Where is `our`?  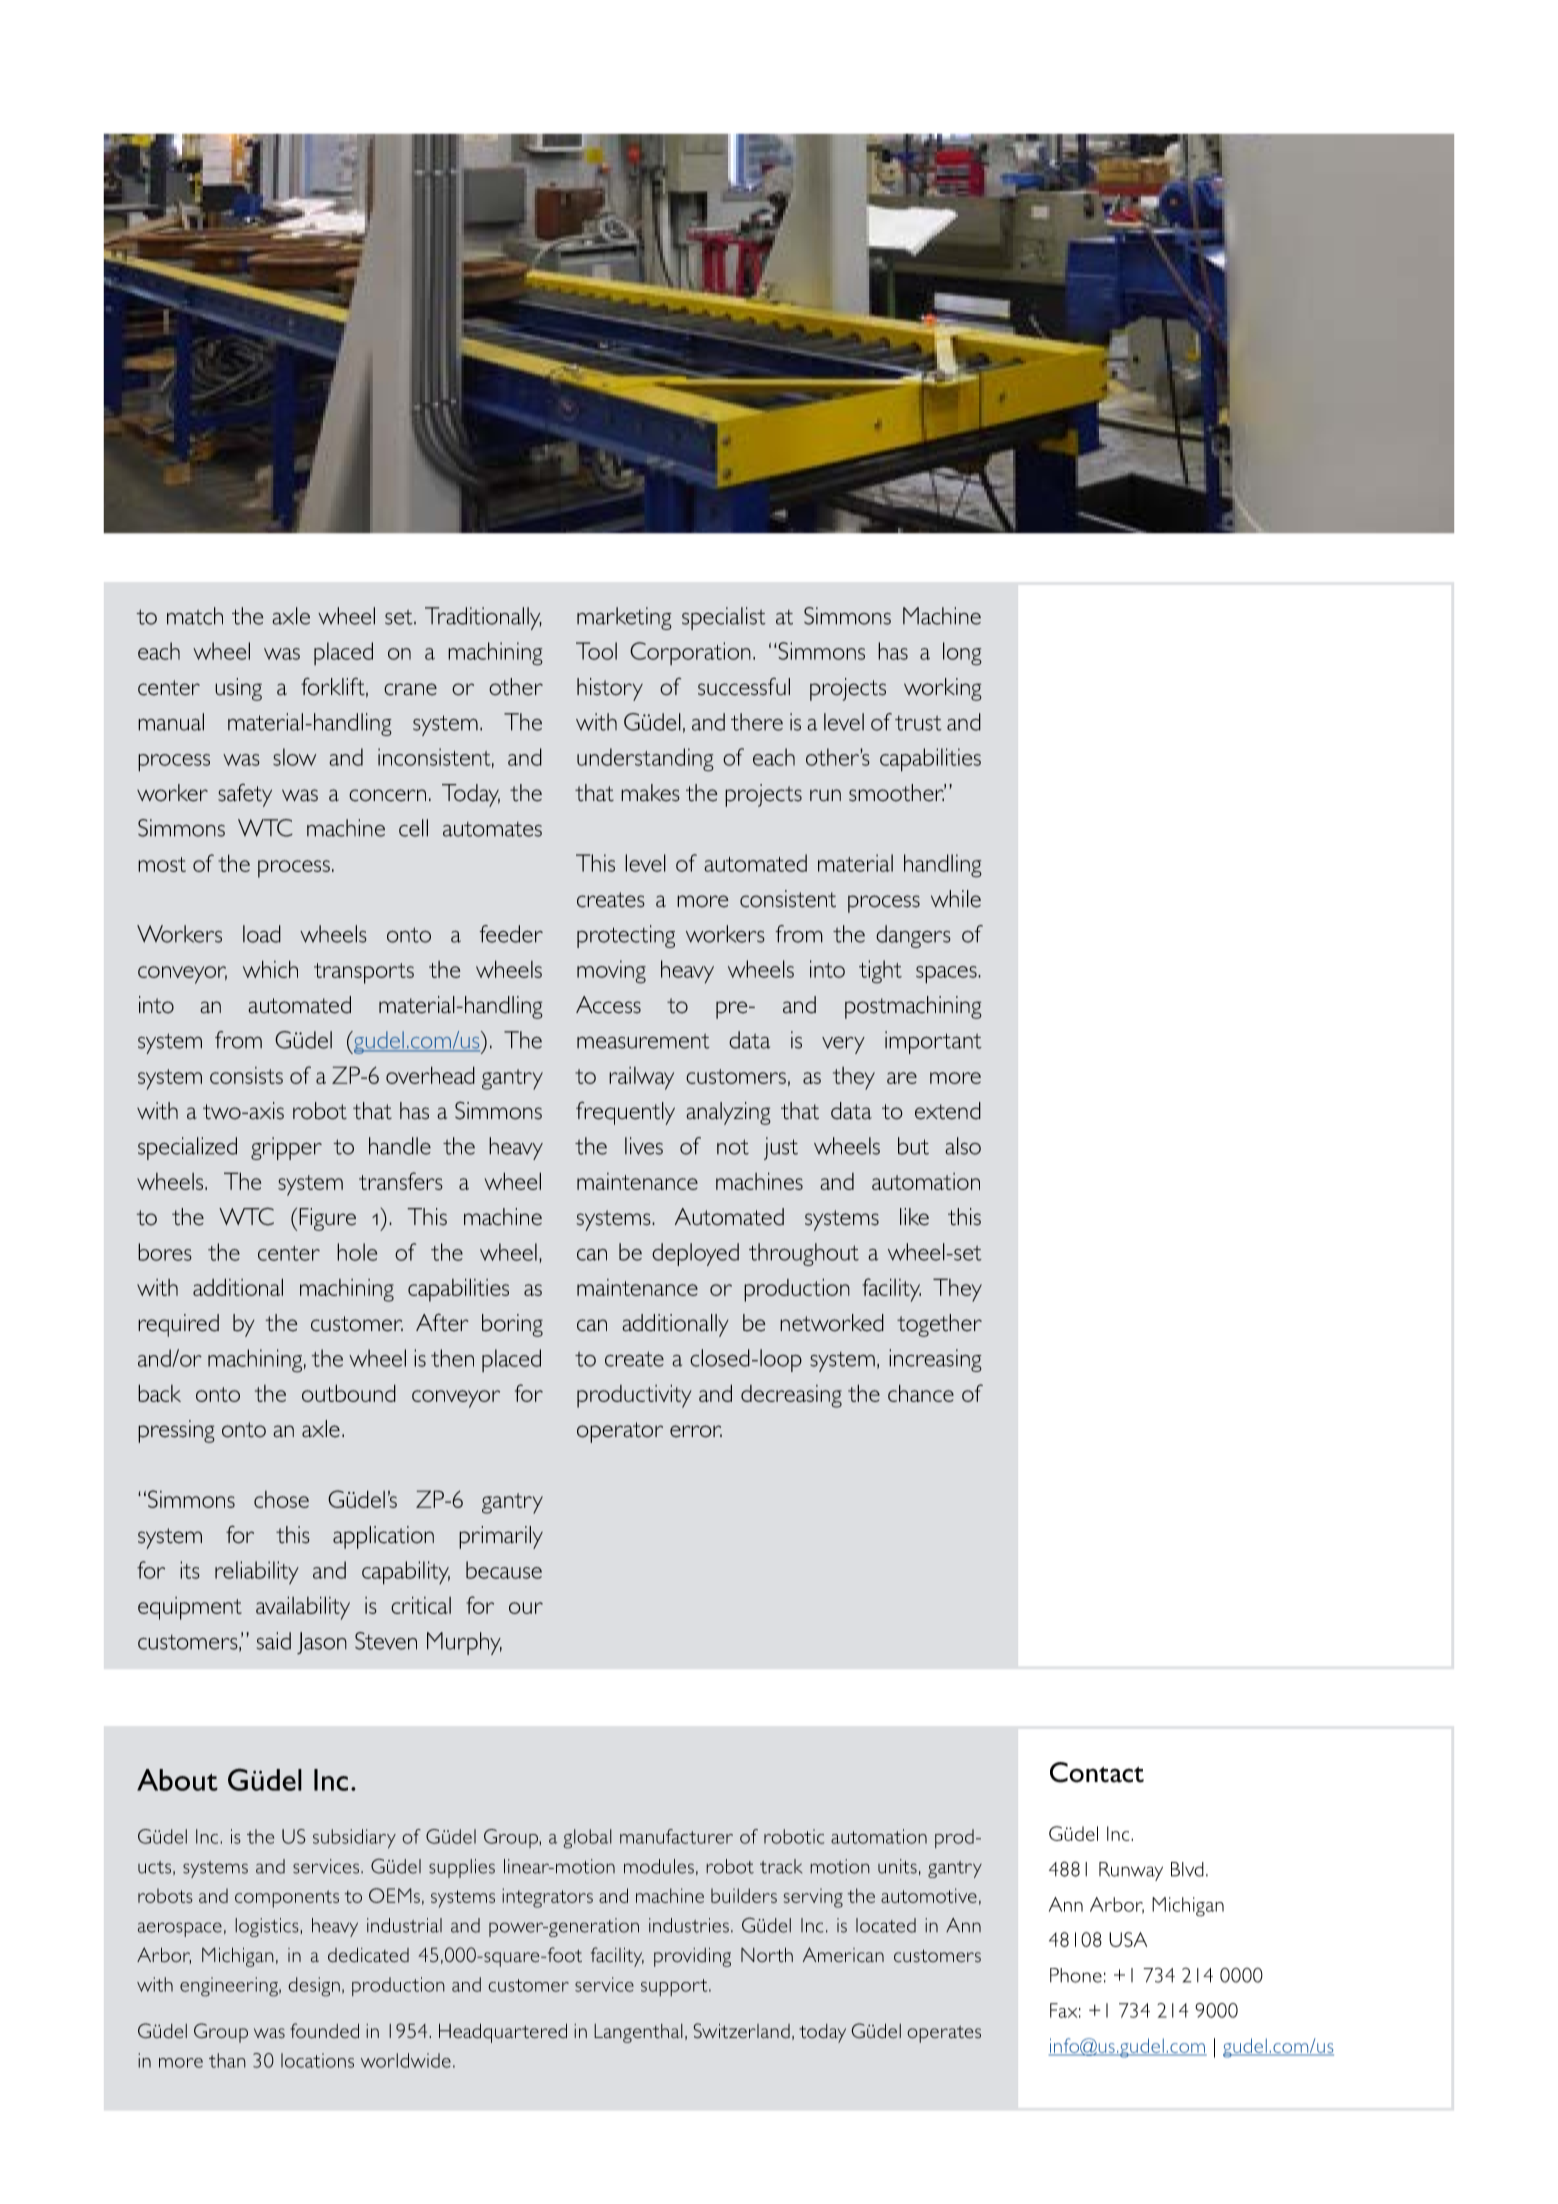 our is located at coordinates (526, 1608).
